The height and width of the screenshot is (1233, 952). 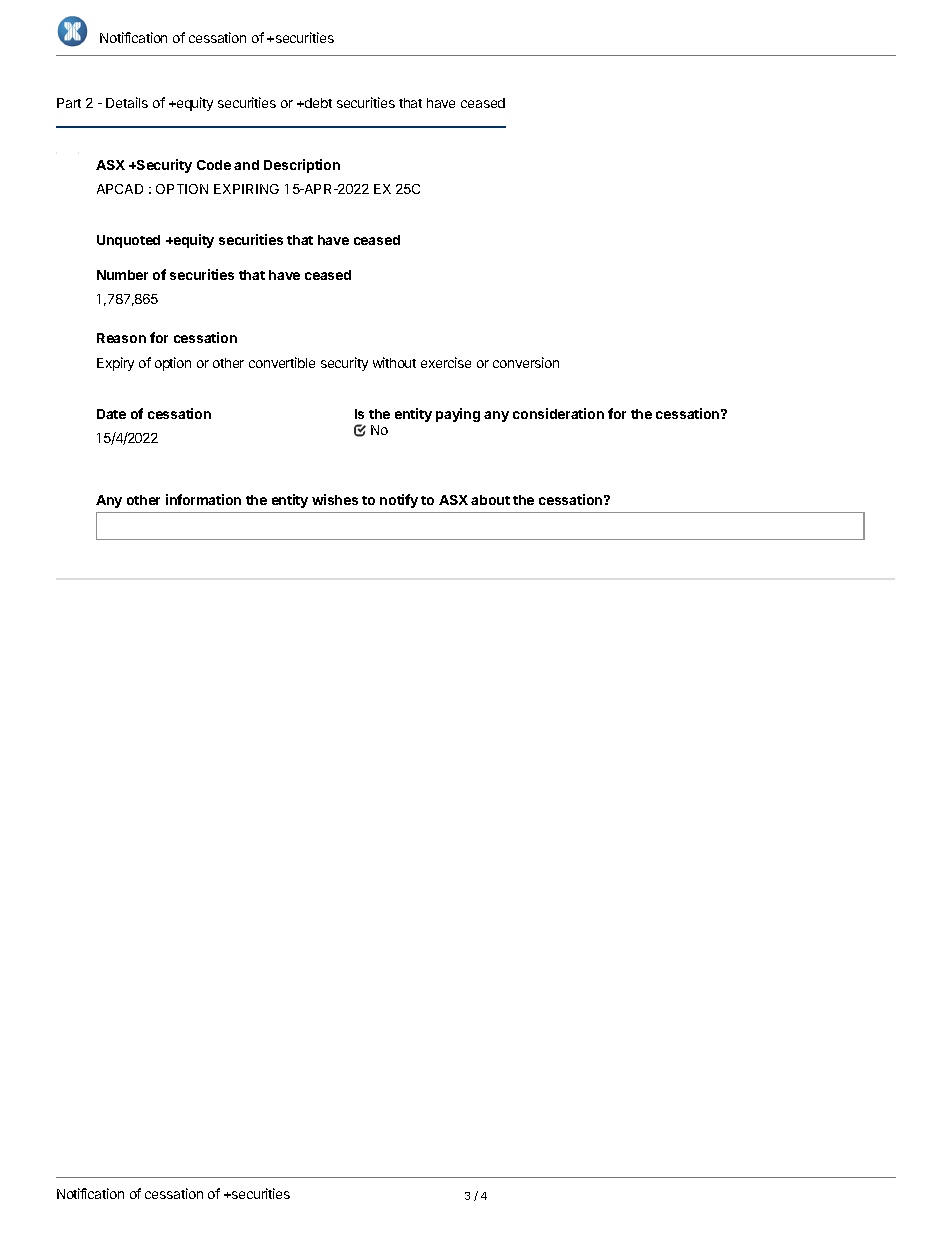 What do you see at coordinates (302, 166) in the screenshot?
I see `Description` at bounding box center [302, 166].
